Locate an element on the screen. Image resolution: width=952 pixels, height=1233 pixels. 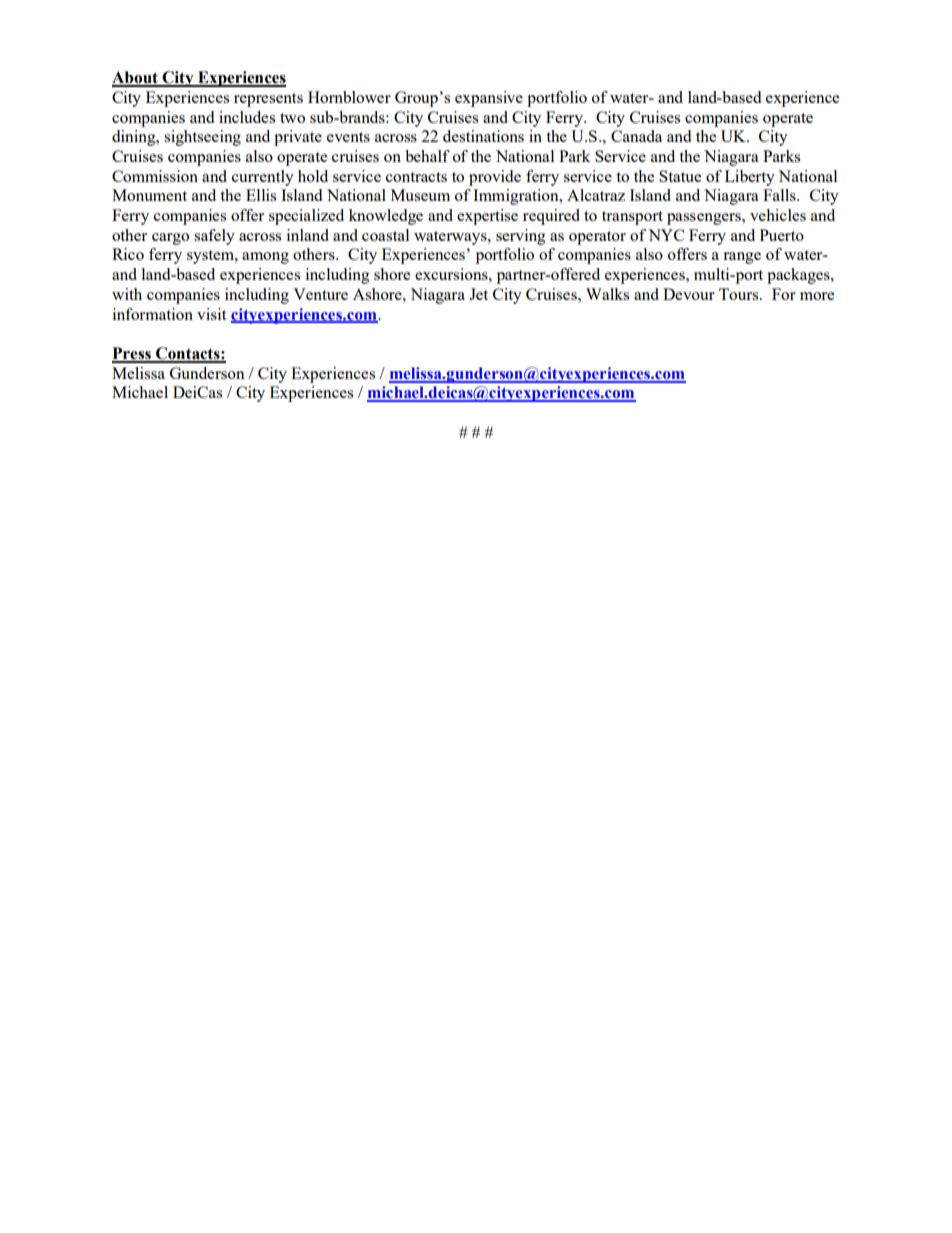
vehicles is located at coordinates (778, 215).
